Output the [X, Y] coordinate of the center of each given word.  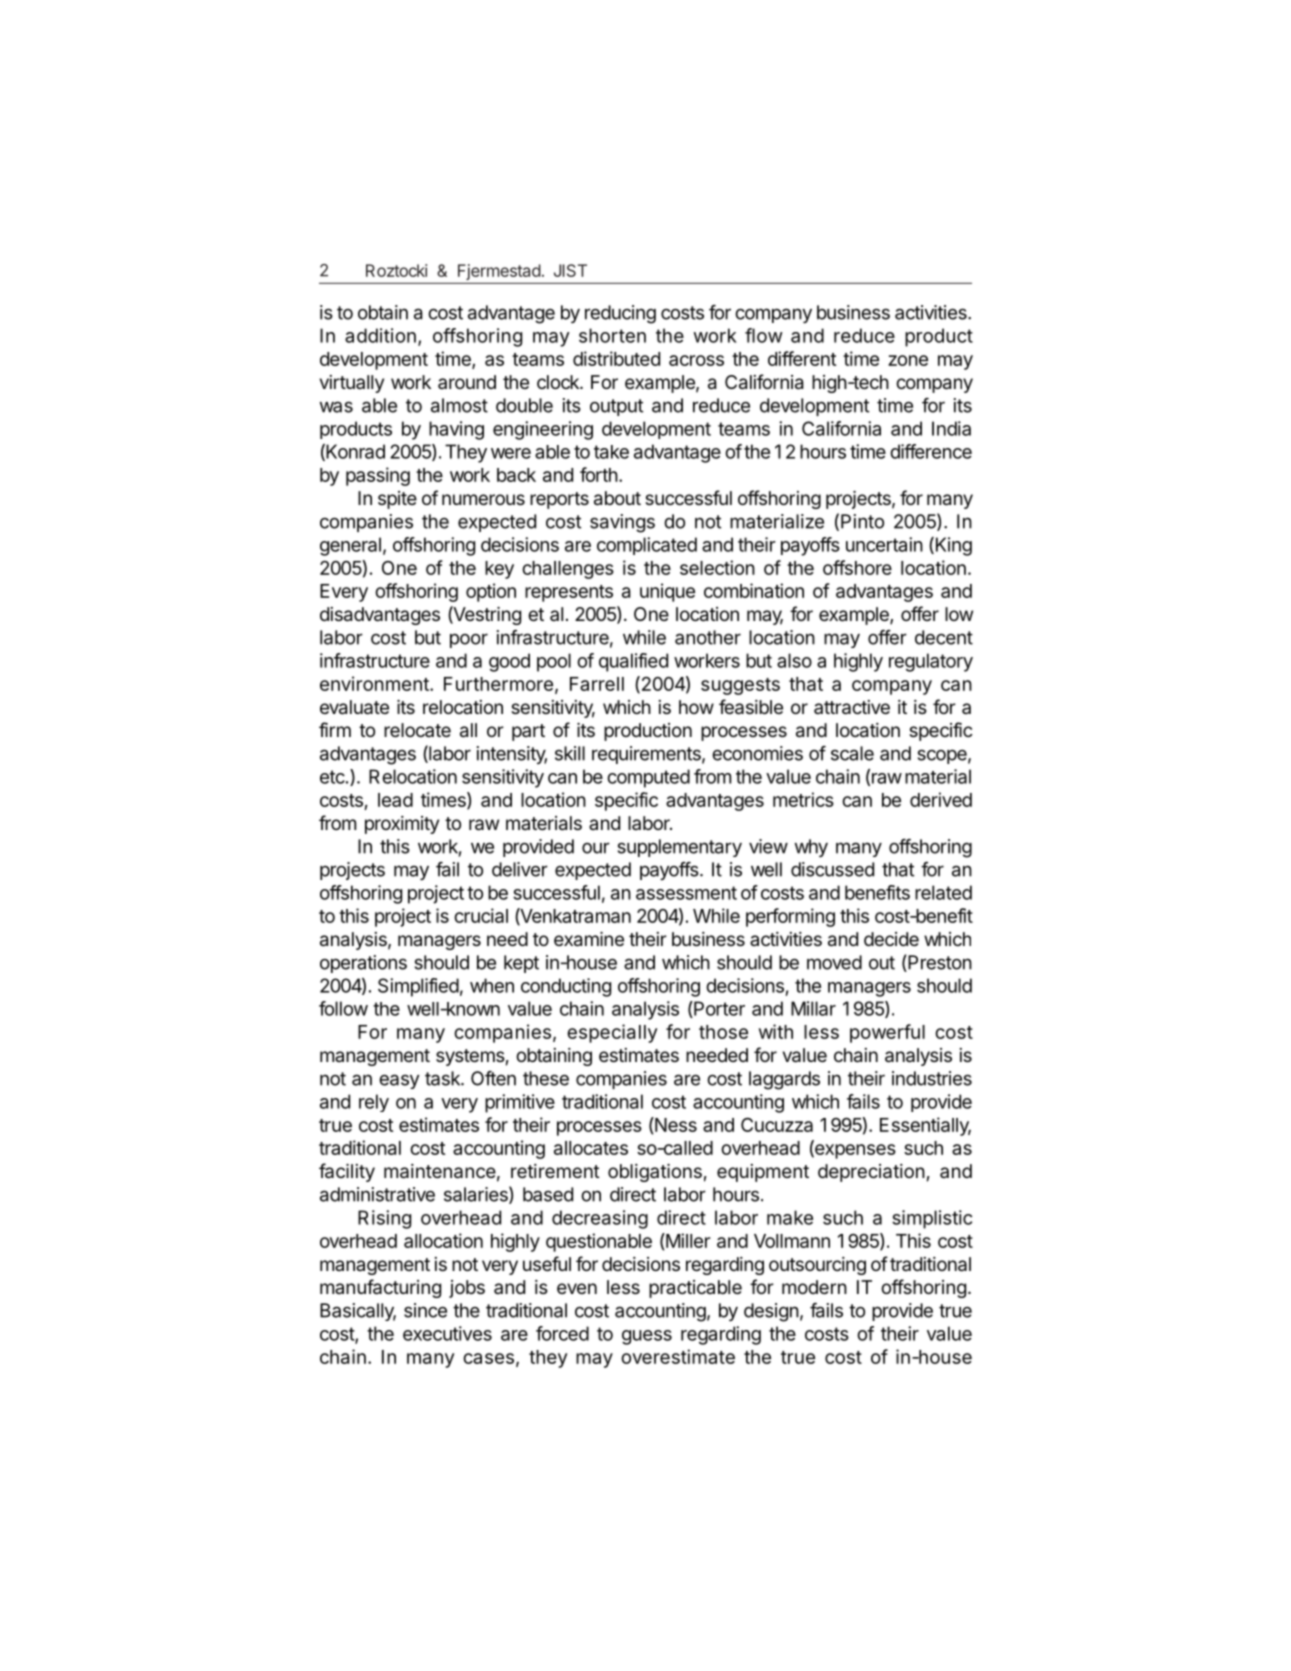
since [425, 1310]
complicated [647, 546]
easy [399, 1081]
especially [612, 1033]
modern [814, 1287]
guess [647, 1337]
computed [648, 778]
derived [941, 799]
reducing [620, 314]
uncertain [884, 544]
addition [380, 335]
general [350, 546]
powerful [887, 1033]
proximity [402, 825]
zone [908, 360]
